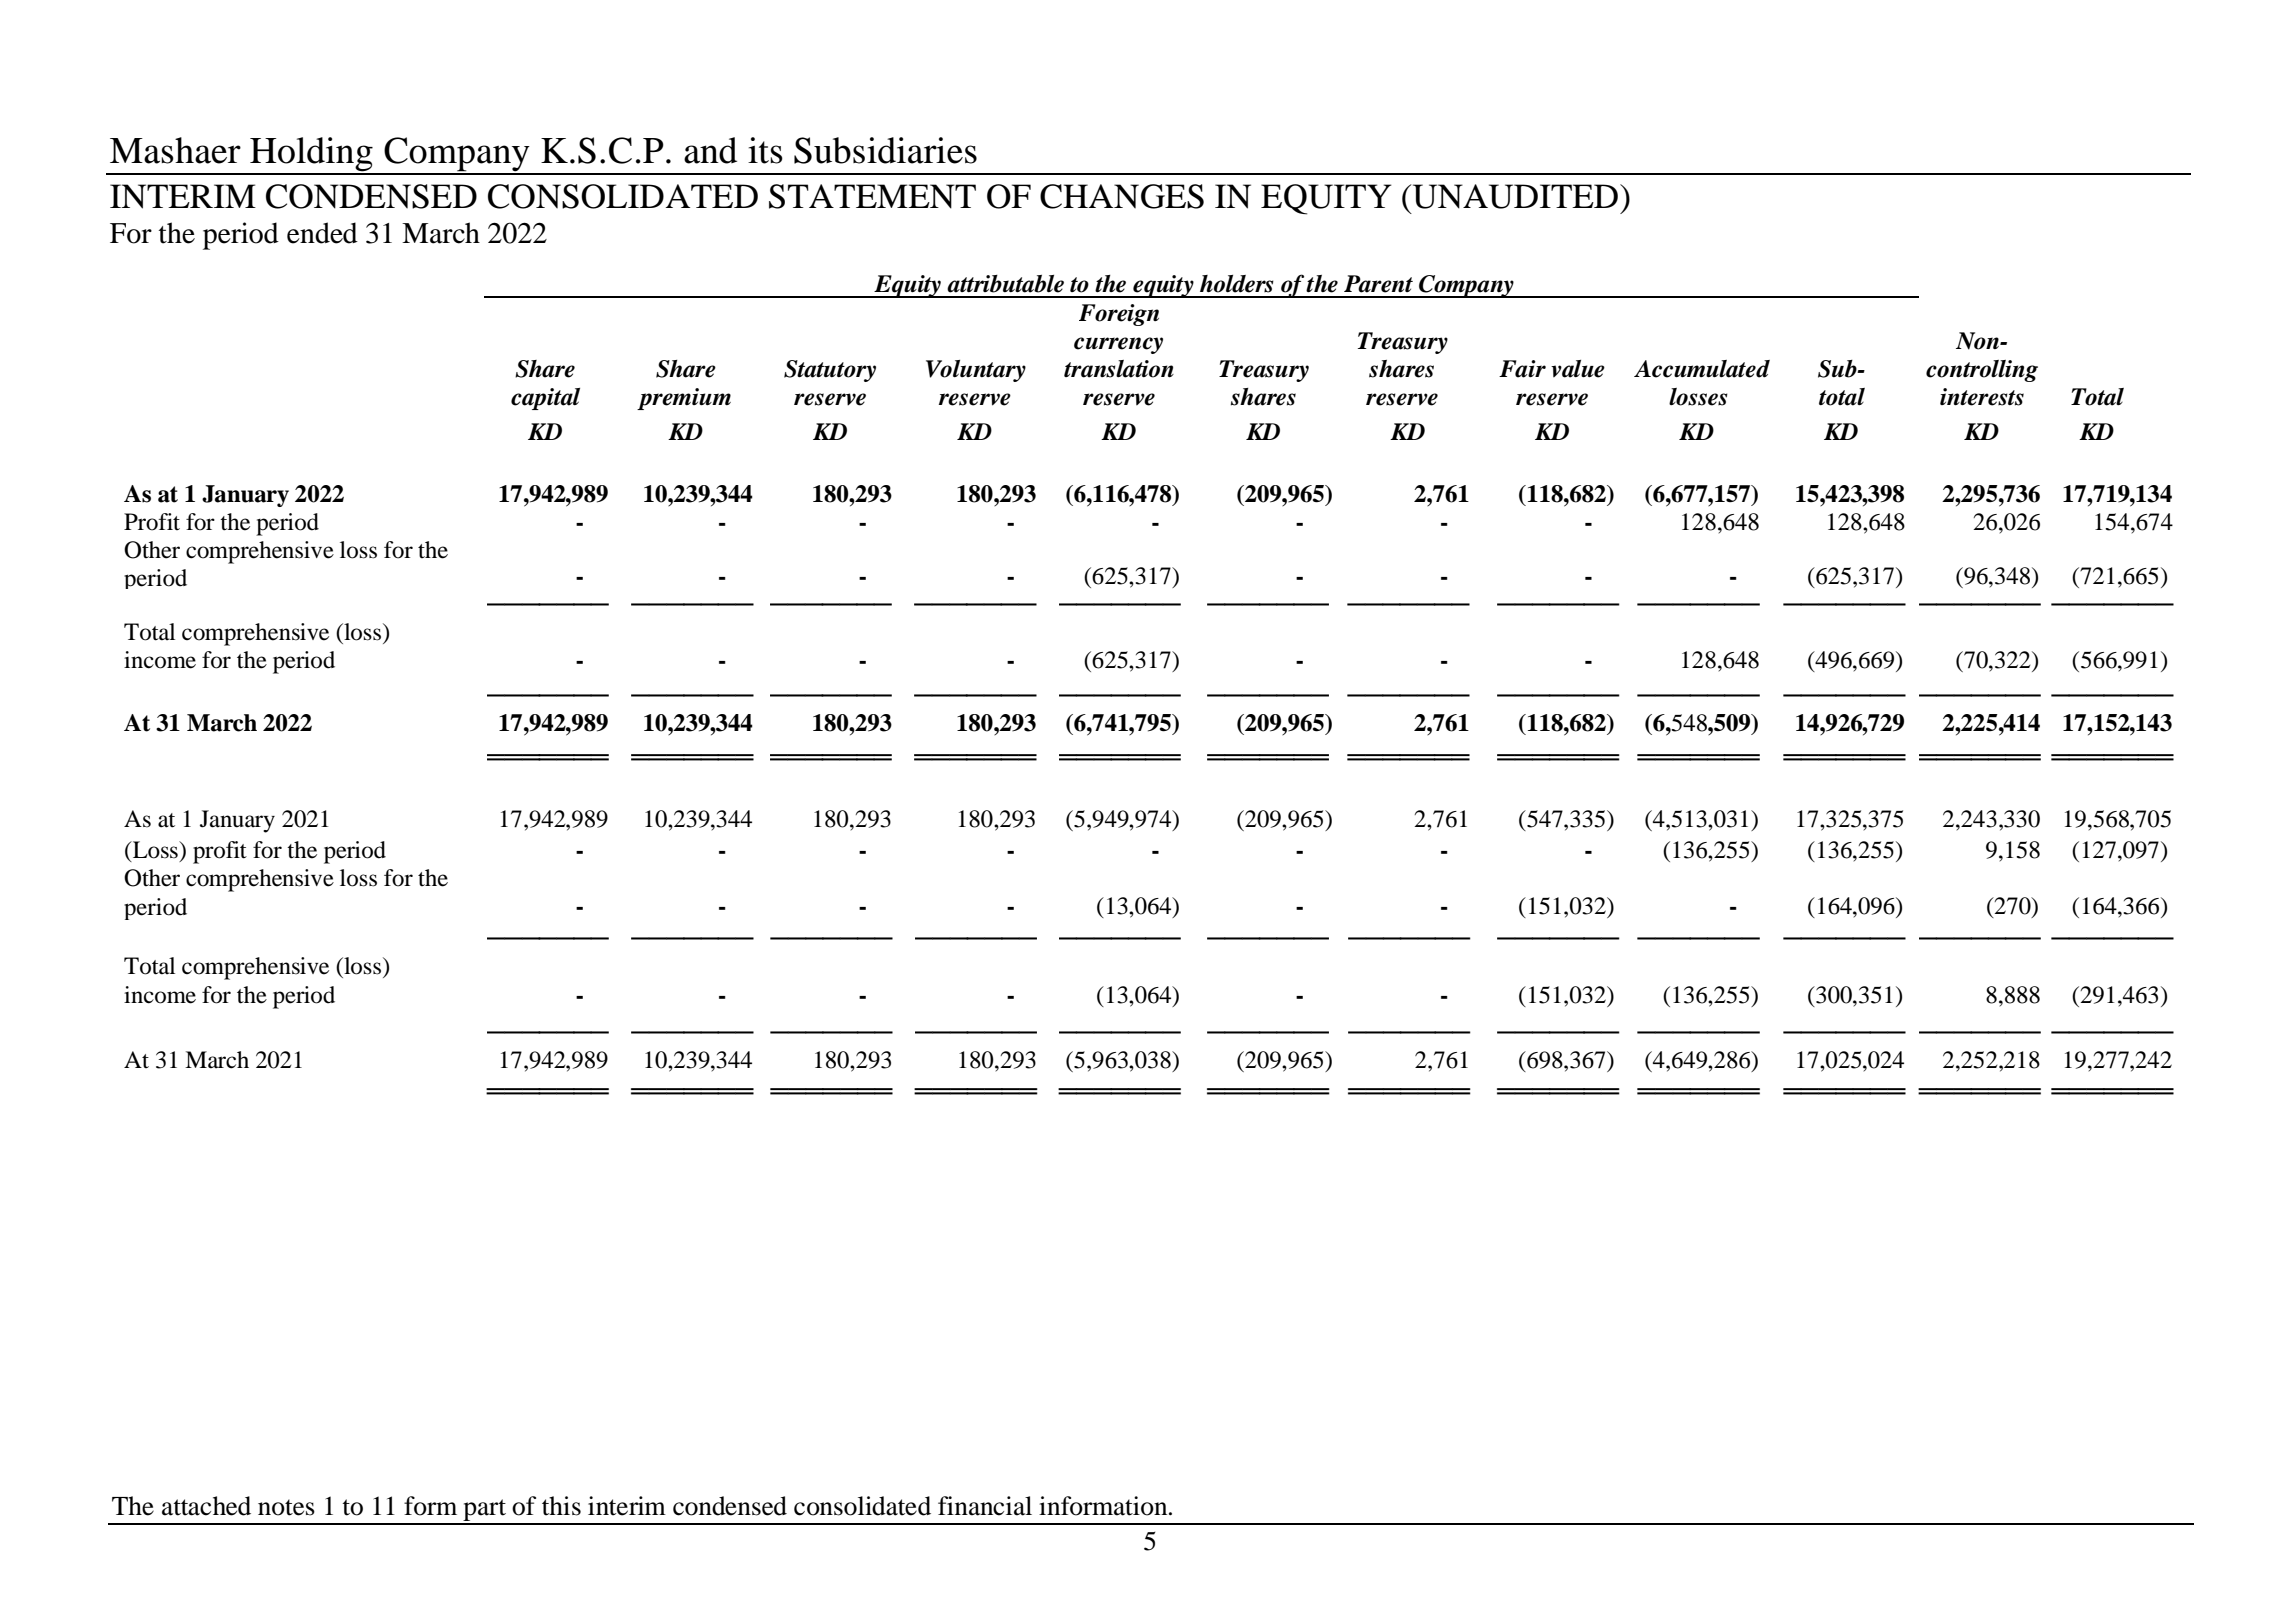 The image size is (2282, 1614). I want to click on notes, so click(286, 1507).
